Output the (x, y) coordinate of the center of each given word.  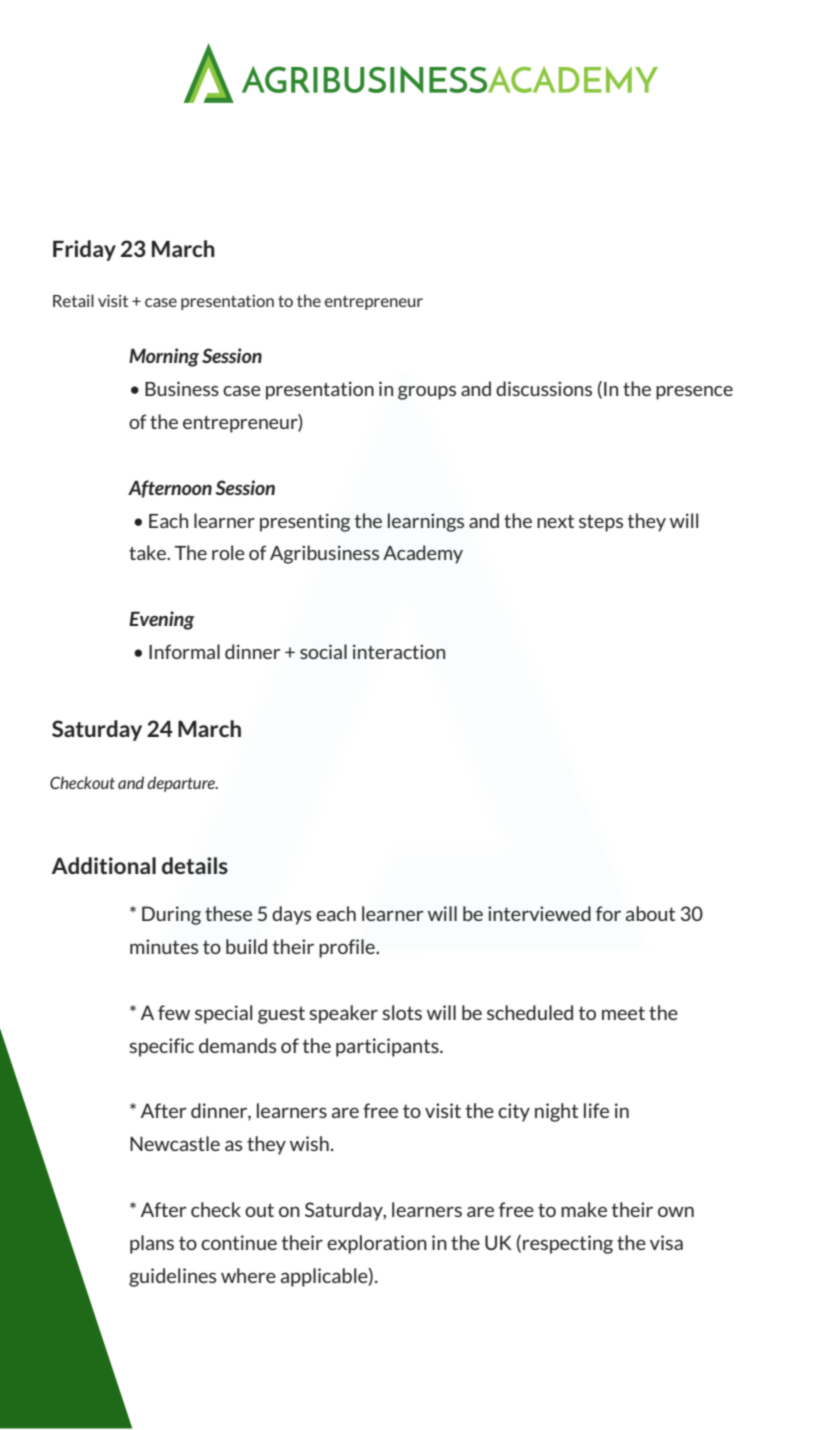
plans (152, 1244)
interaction (399, 651)
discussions (544, 388)
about (650, 913)
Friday (84, 250)
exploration (377, 1244)
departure (182, 784)
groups (427, 393)
